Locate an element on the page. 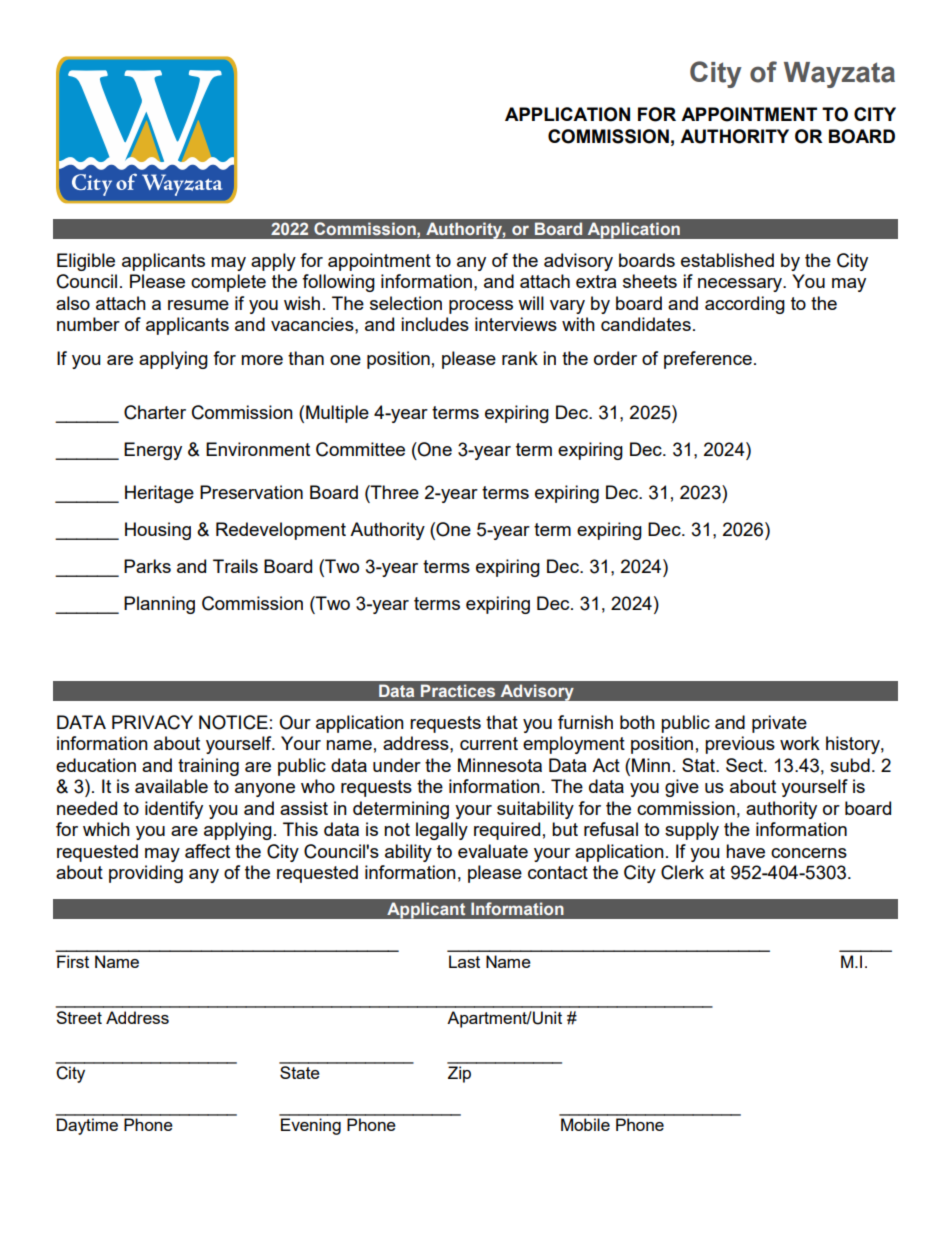 This document has width=952, height=1233. identify is located at coordinates (174, 810).
